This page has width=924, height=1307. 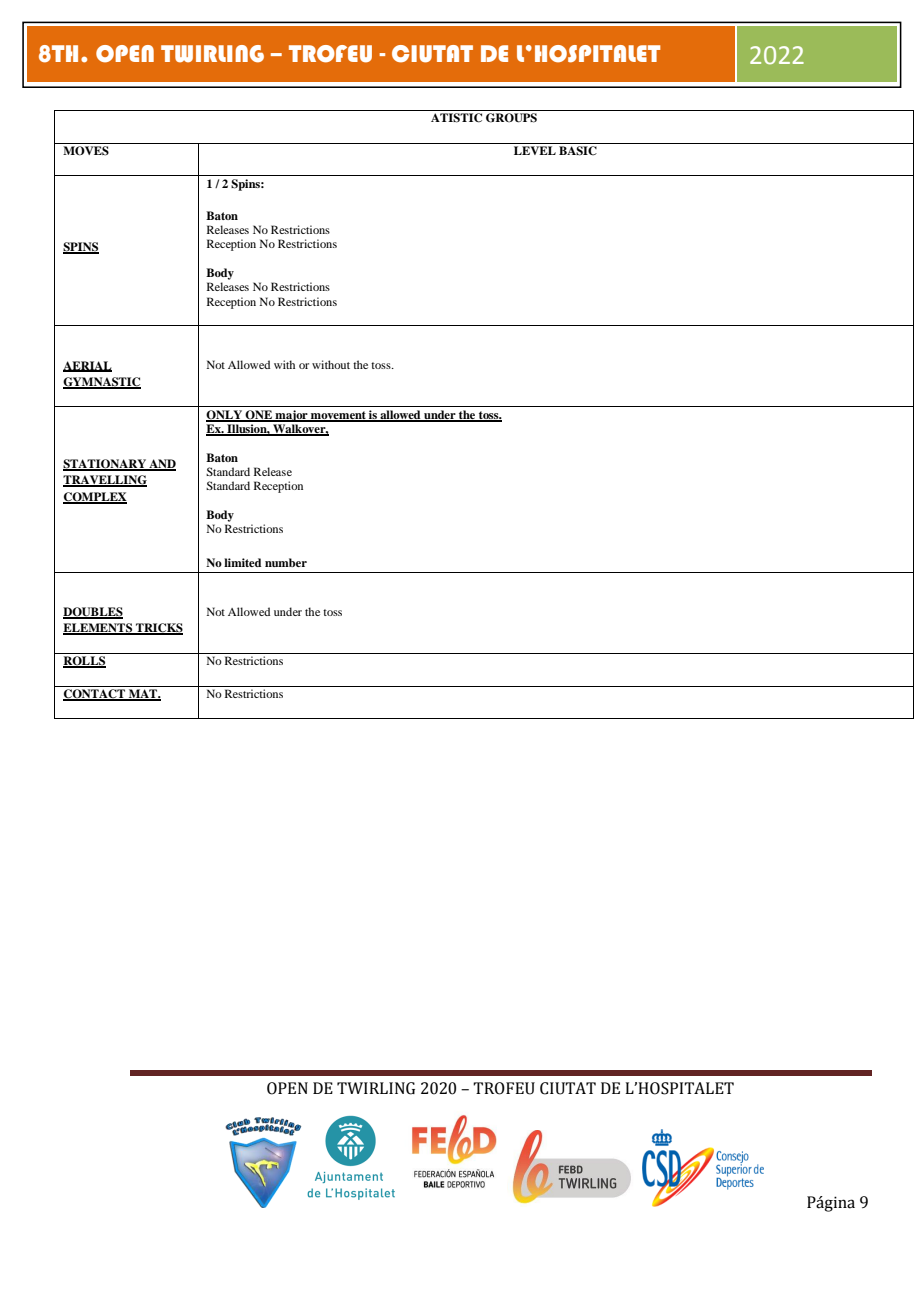 What do you see at coordinates (242, 562) in the page?
I see `limited` at bounding box center [242, 562].
